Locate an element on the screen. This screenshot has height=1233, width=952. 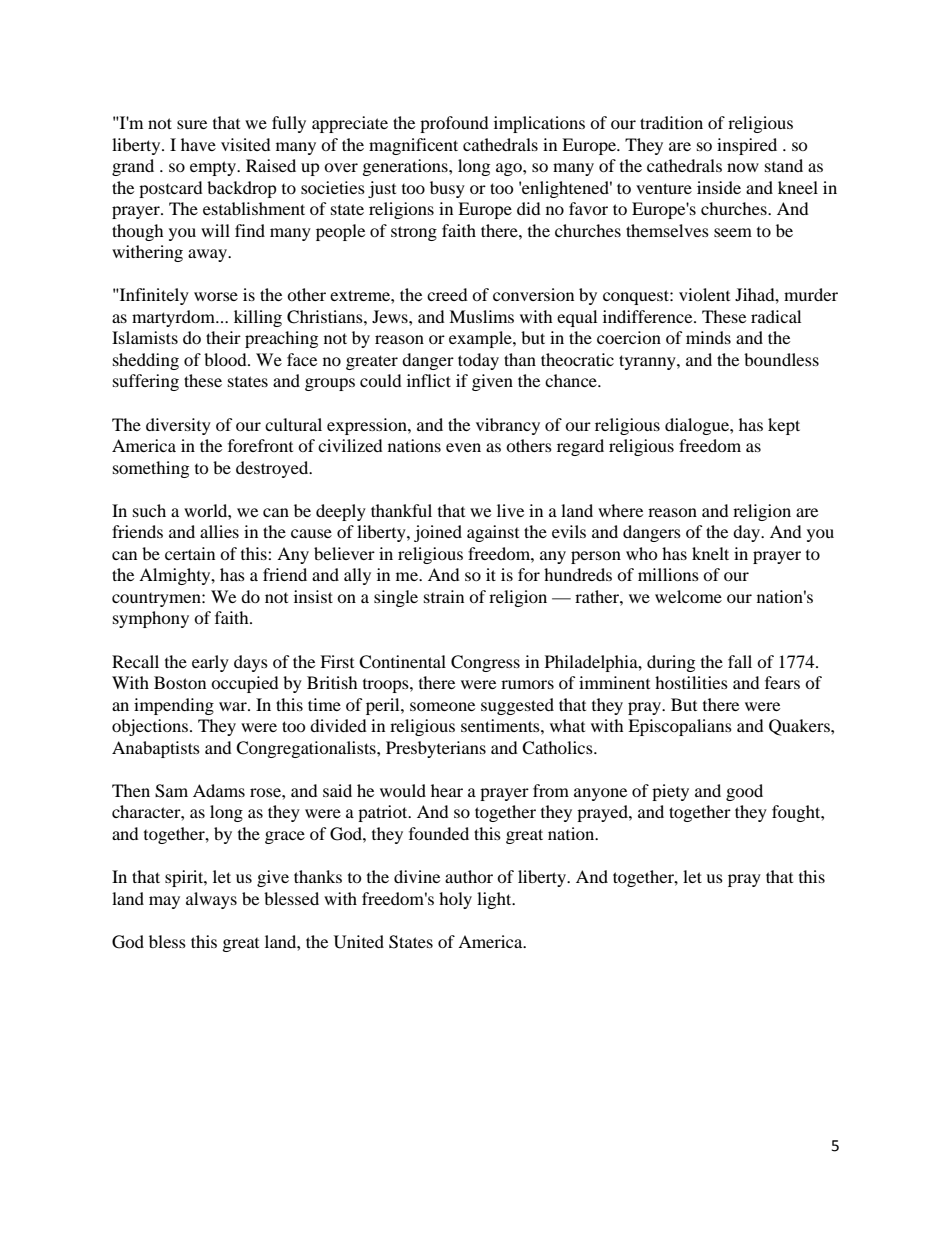
knelt is located at coordinates (710, 553).
